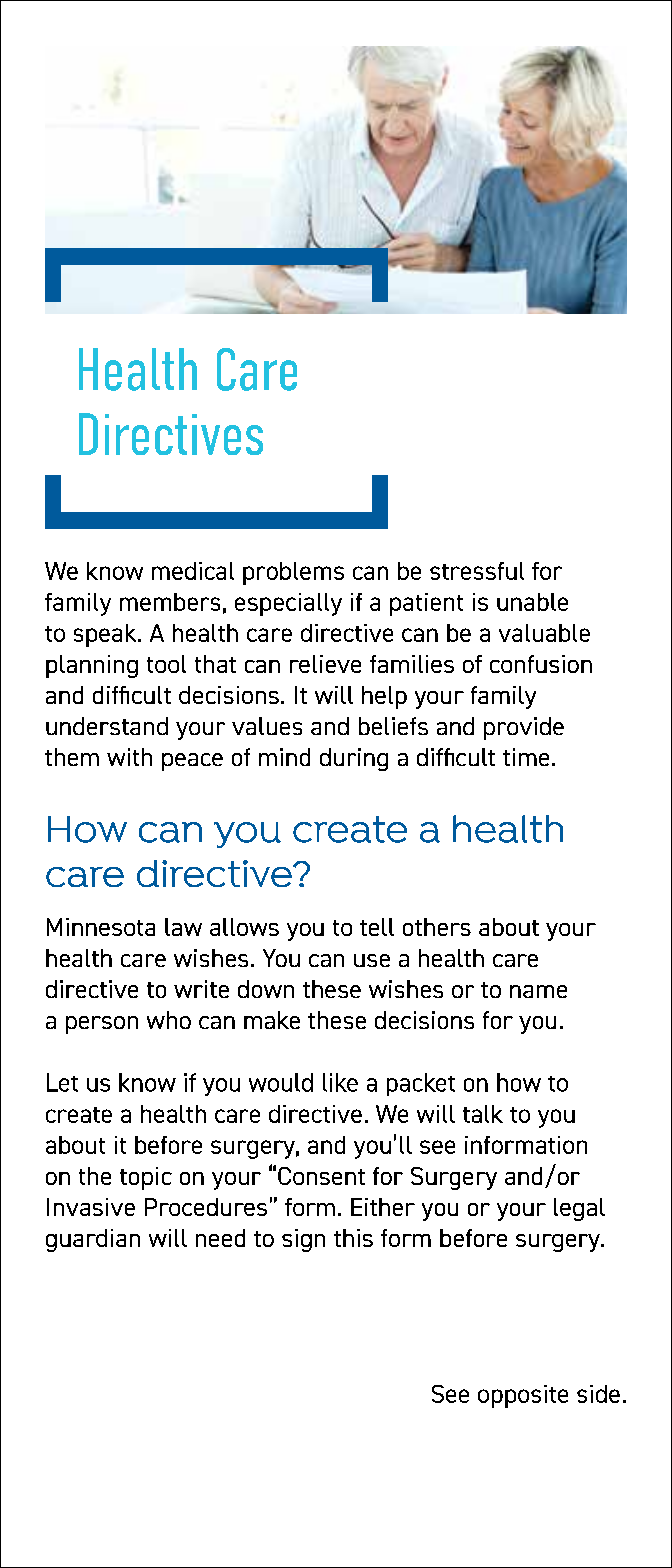 Image resolution: width=672 pixels, height=1568 pixels. I want to click on Minnesota, so click(101, 927).
